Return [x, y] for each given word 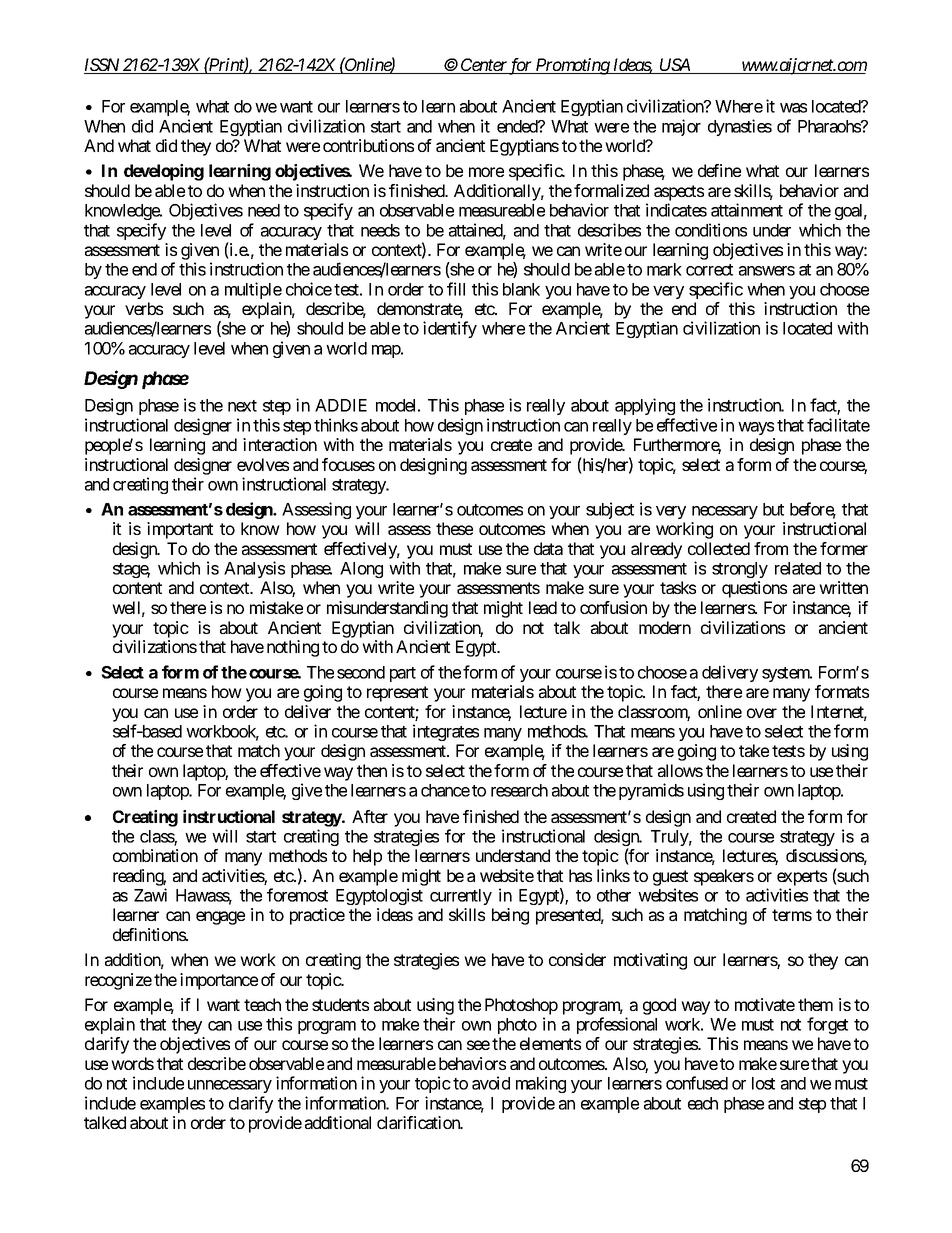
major [681, 127]
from [771, 548]
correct [709, 270]
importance [219, 981]
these [454, 528]
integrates [446, 732]
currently [461, 897]
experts [802, 878]
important [180, 530]
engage [220, 918]
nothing [293, 648]
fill [456, 289]
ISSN [103, 66]
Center [484, 66]
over [762, 713]
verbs [144, 308]
